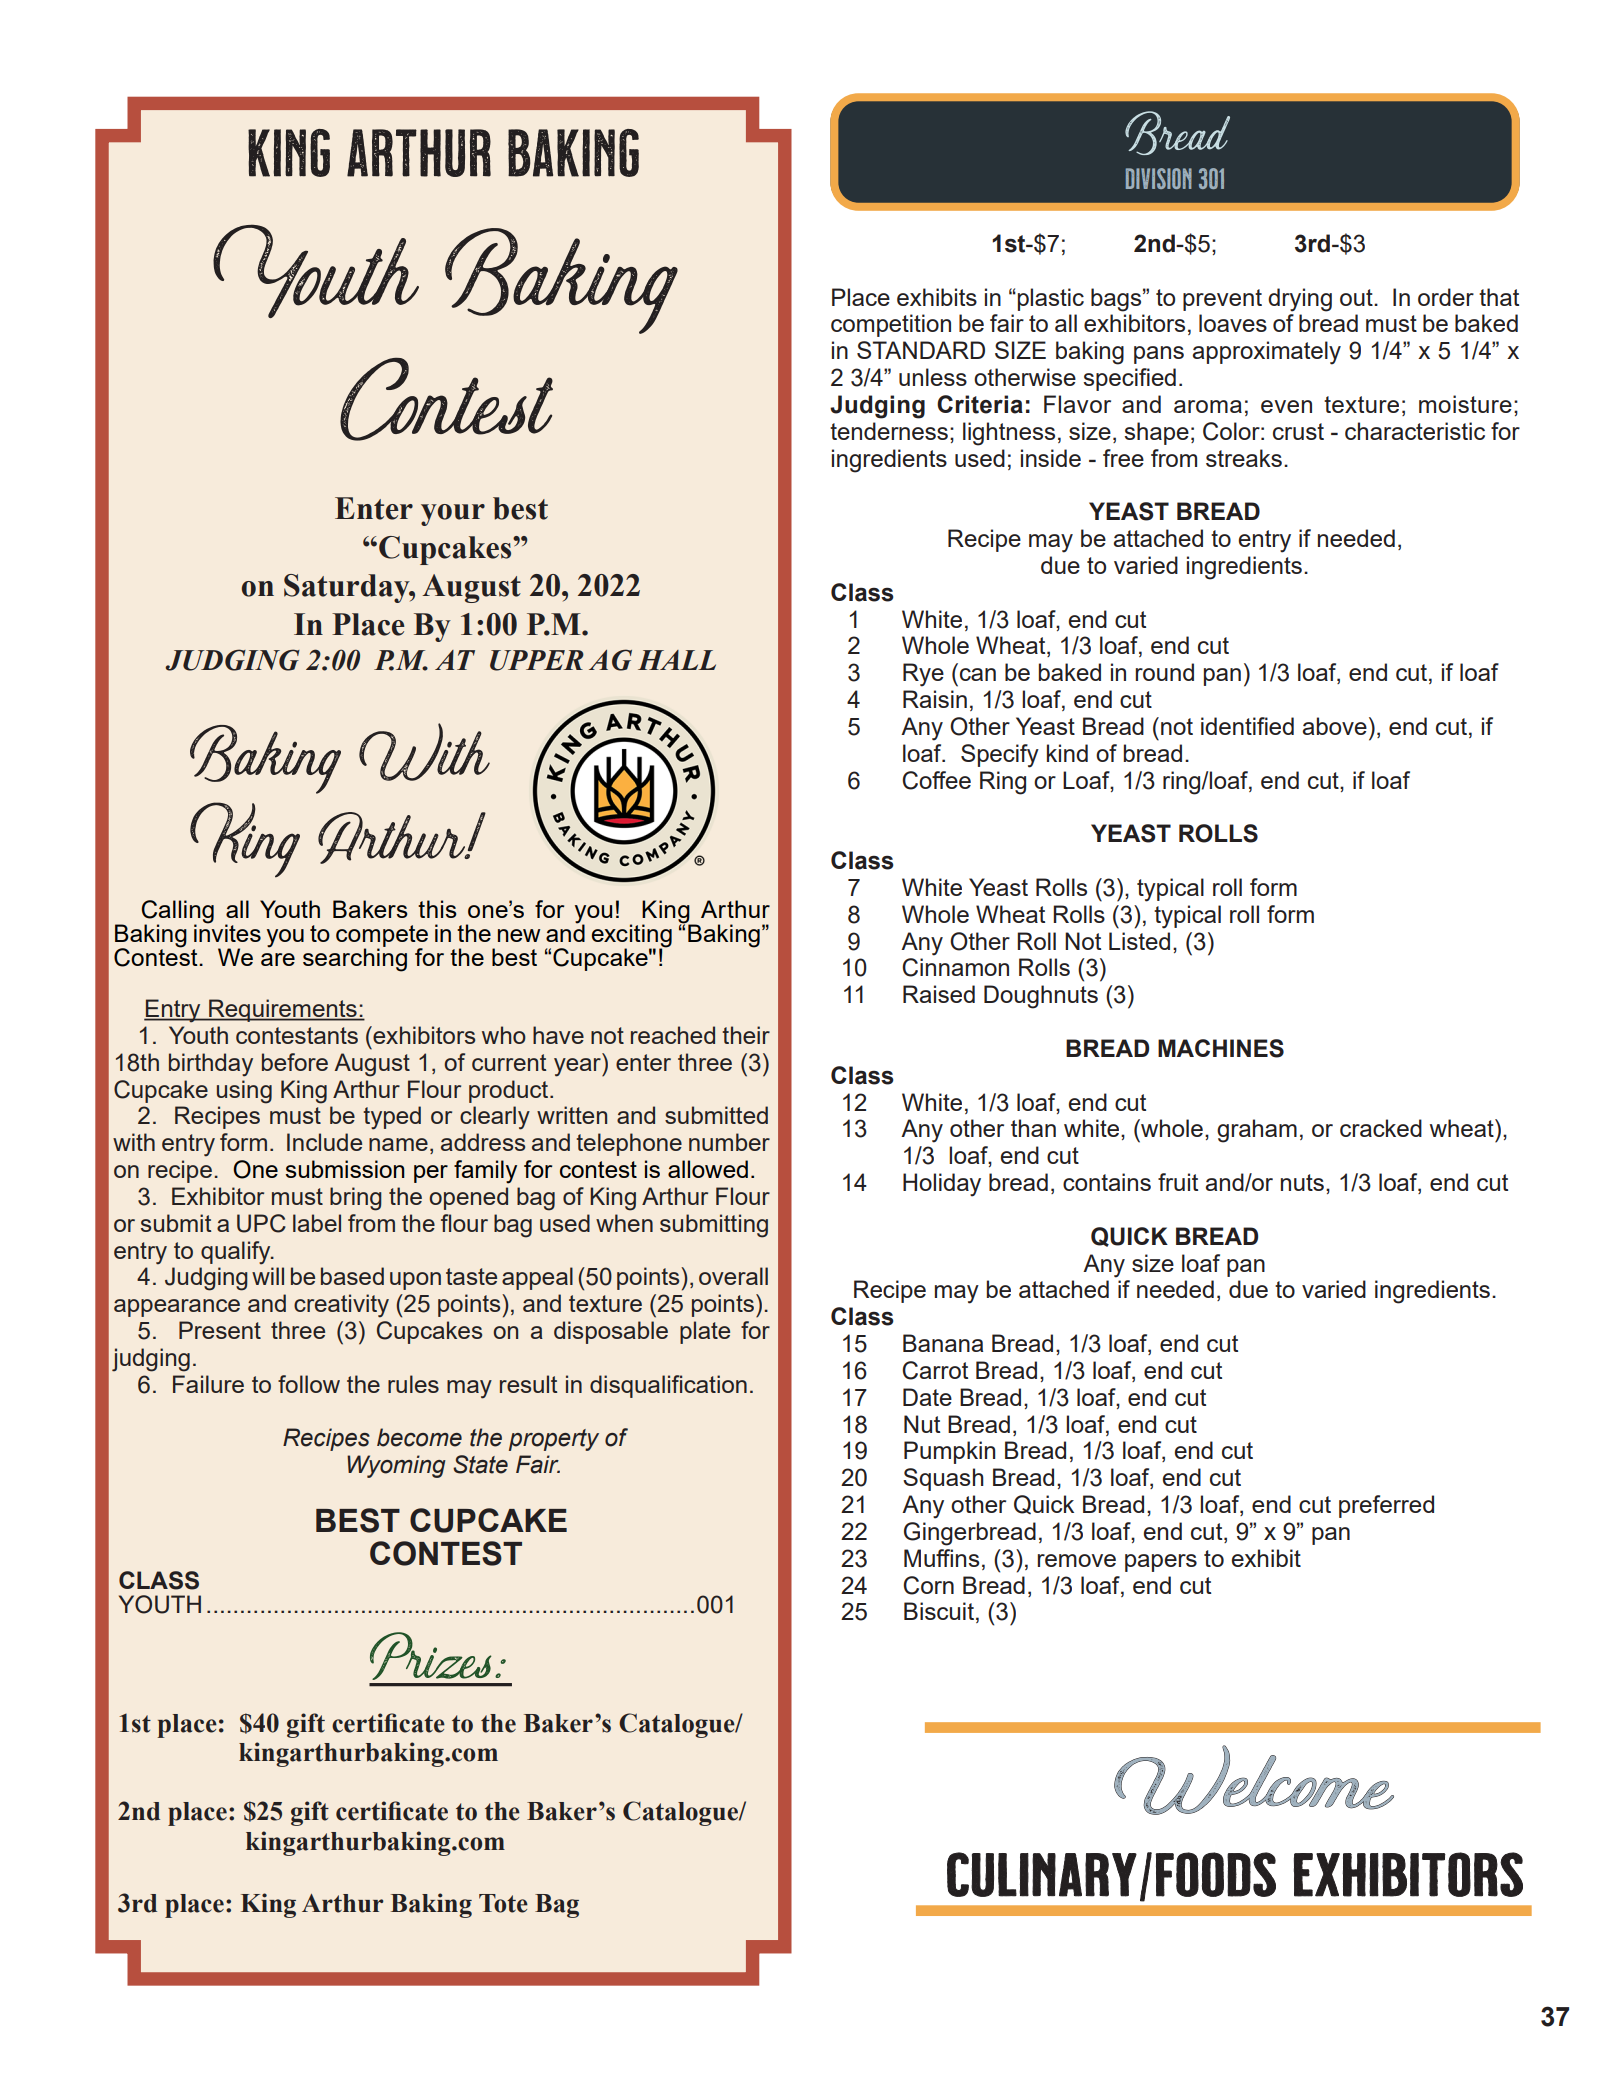  What do you see at coordinates (453, 515) in the document?
I see `your` at bounding box center [453, 515].
